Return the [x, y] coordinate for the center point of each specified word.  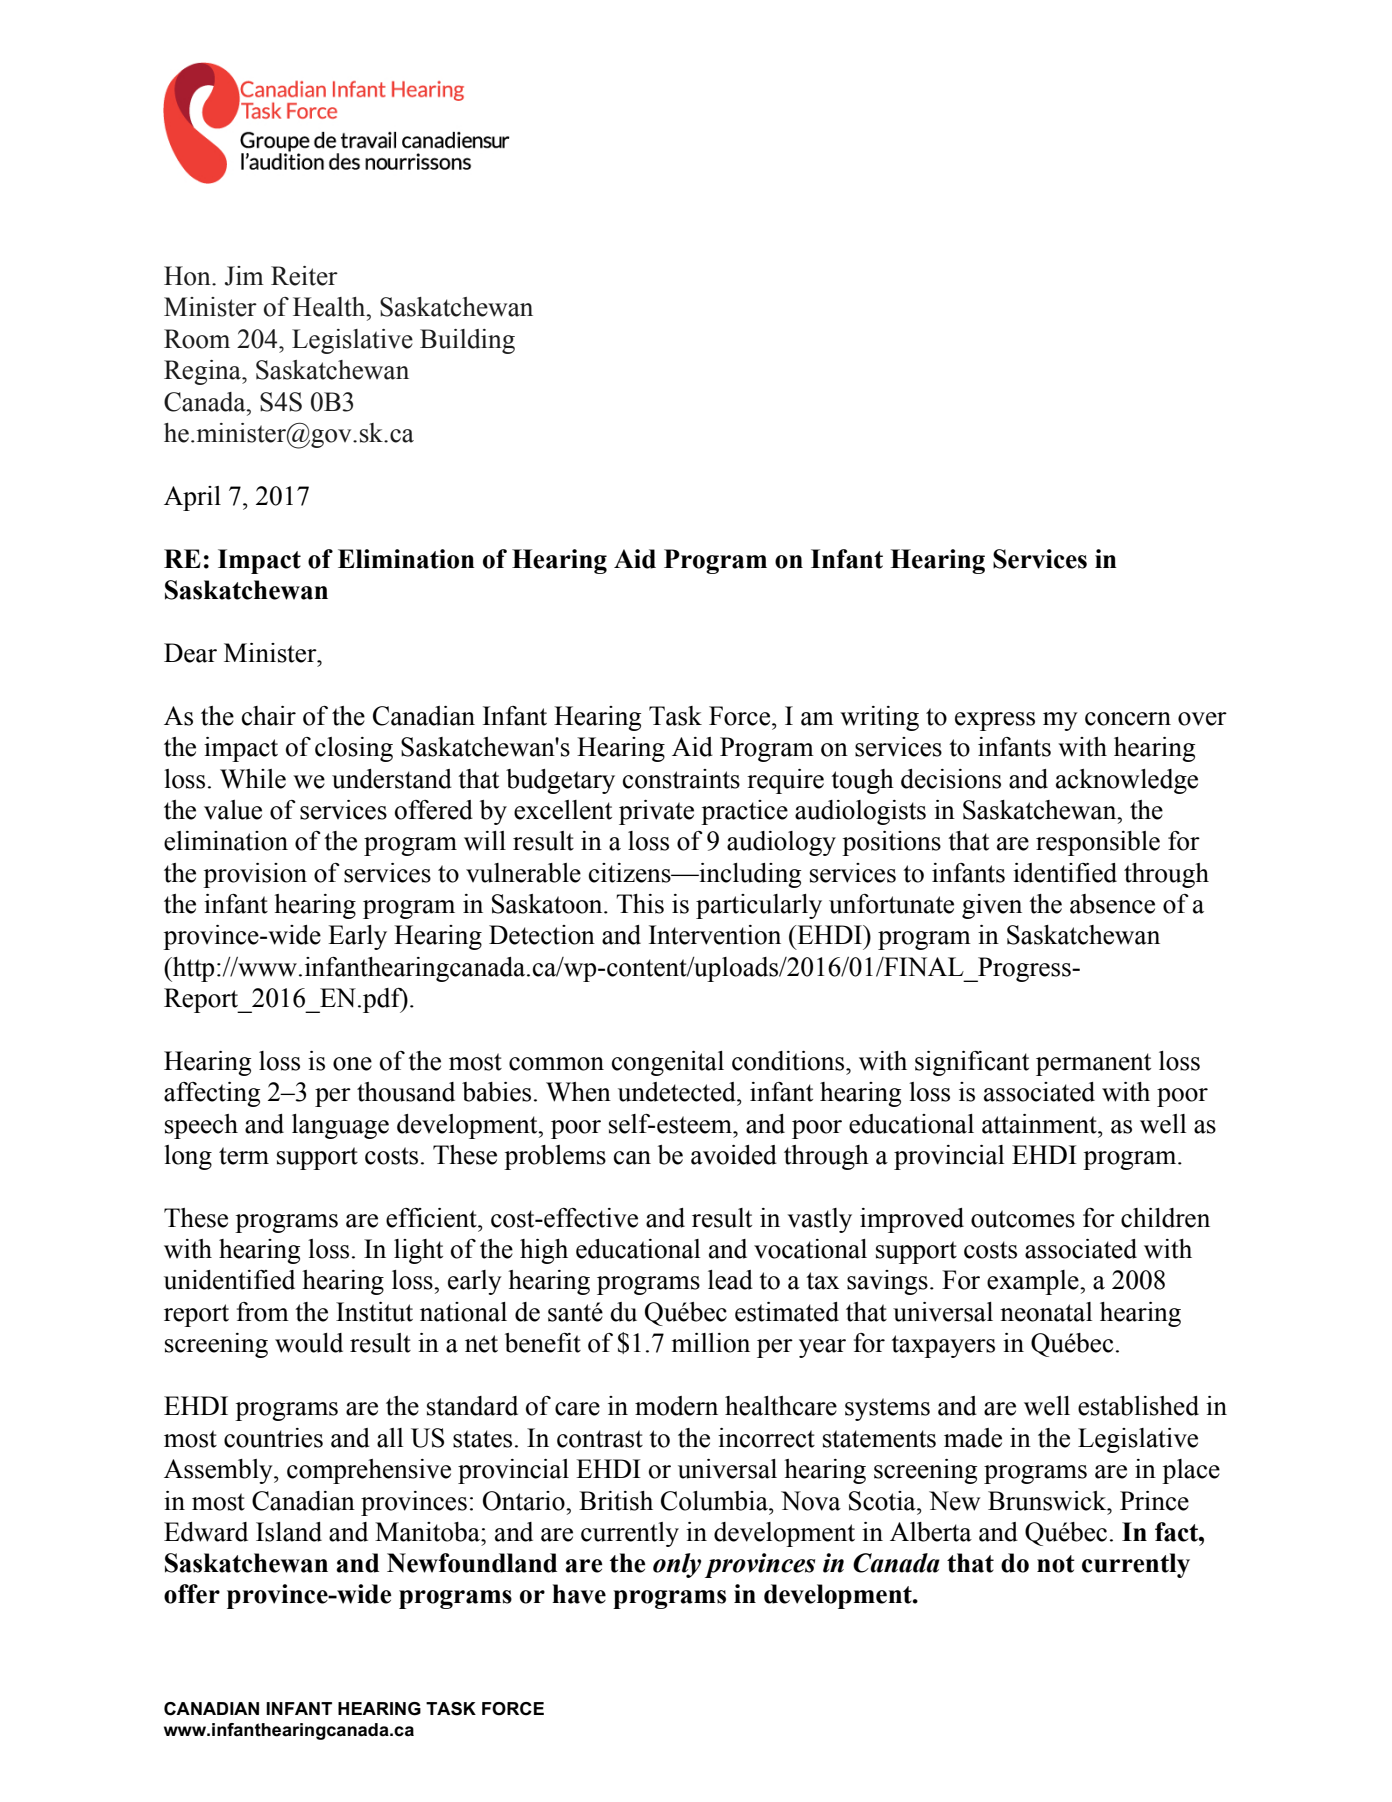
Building [467, 341]
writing [879, 718]
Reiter [304, 276]
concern [1128, 719]
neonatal [1046, 1312]
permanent [1093, 1064]
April [192, 498]
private [656, 812]
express [995, 721]
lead [730, 1280]
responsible [1098, 843]
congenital [668, 1063]
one [352, 1064]
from [263, 1312]
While [253, 779]
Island [289, 1532]
